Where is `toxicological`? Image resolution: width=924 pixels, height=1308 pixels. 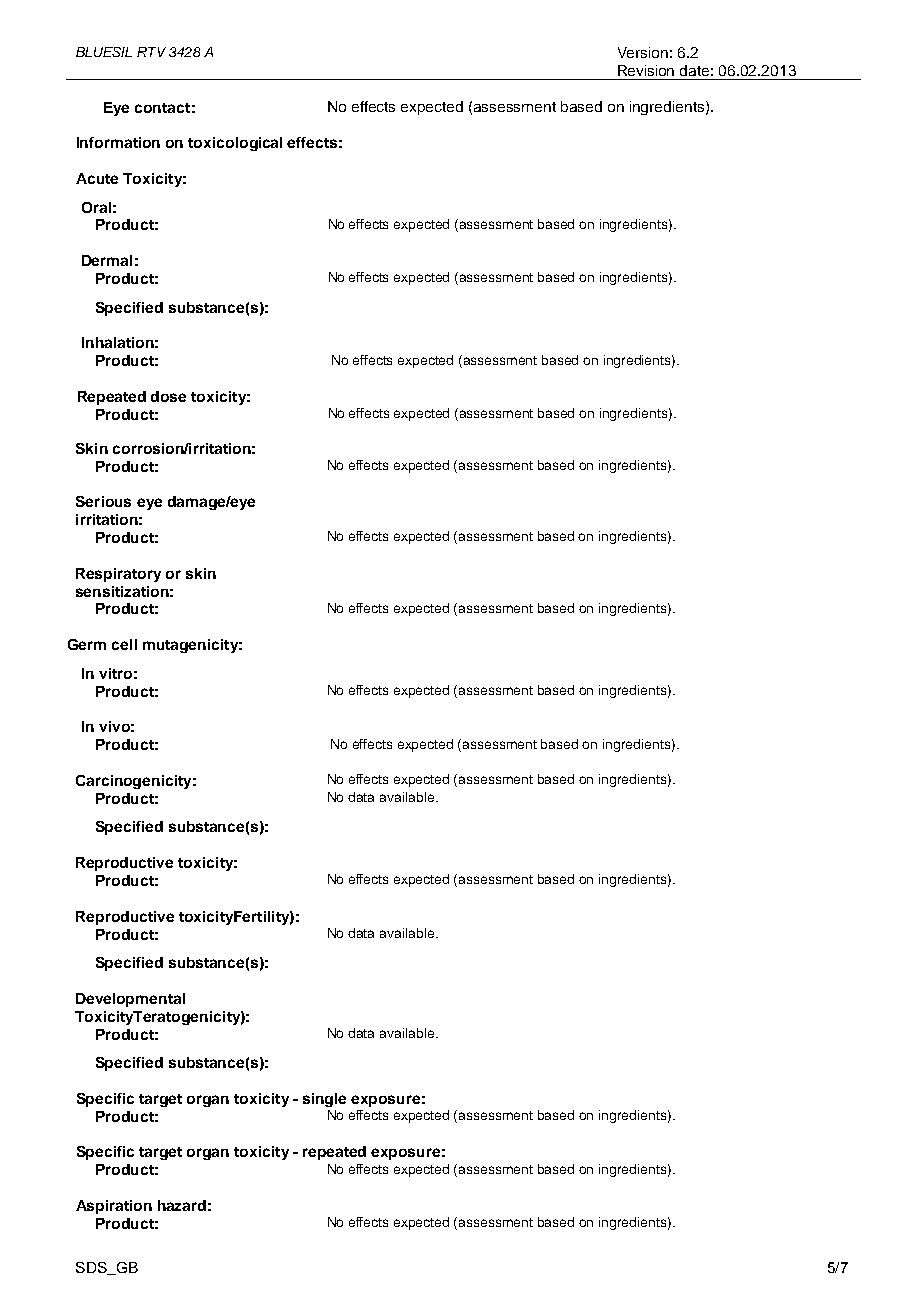 toxicological is located at coordinates (235, 144).
